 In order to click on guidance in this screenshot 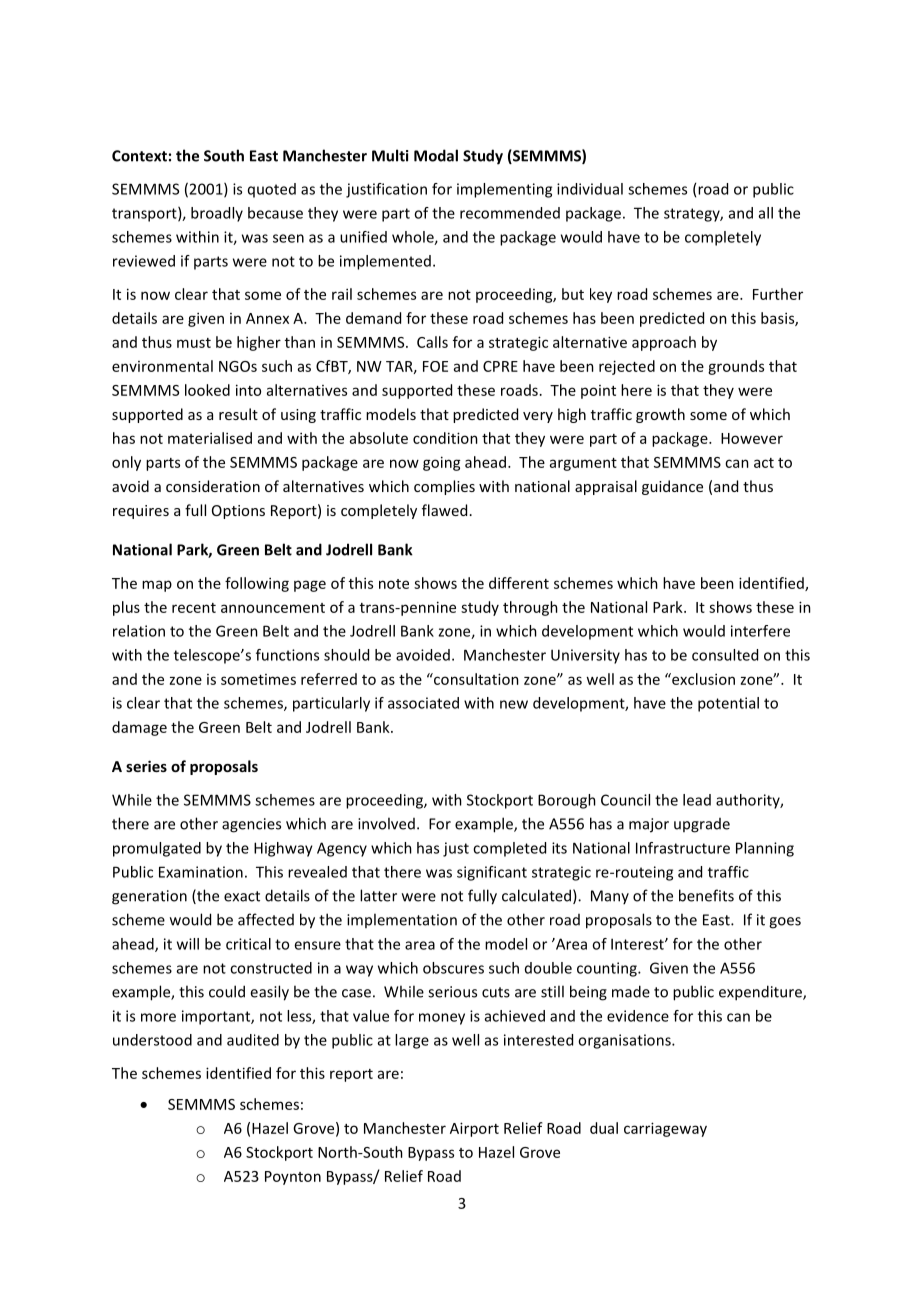, I will do `click(672, 487)`.
